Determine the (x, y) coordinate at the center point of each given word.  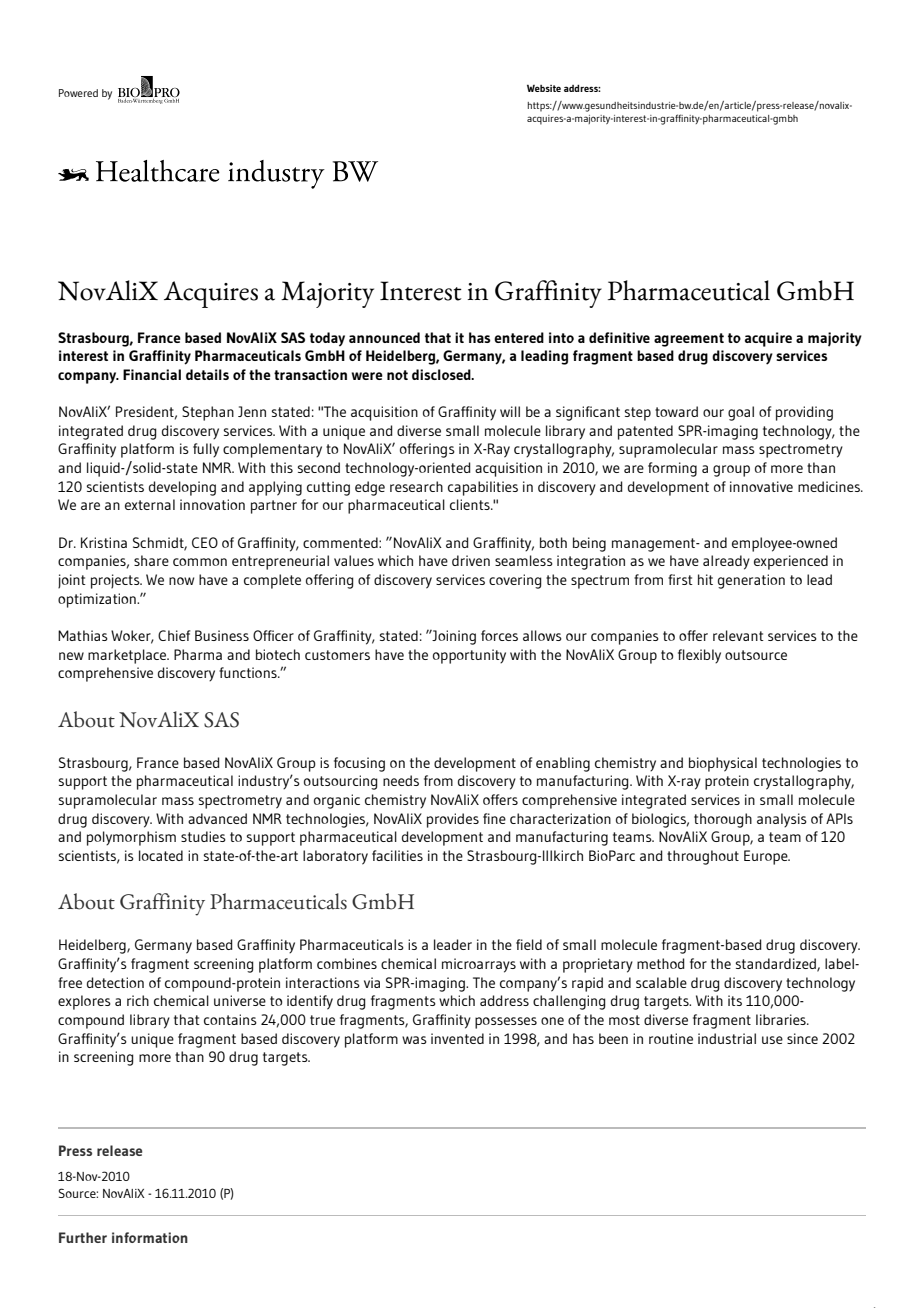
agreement (689, 340)
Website (544, 88)
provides (453, 820)
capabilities (483, 488)
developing (182, 488)
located (161, 855)
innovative (761, 486)
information (150, 1237)
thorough (723, 820)
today (327, 339)
